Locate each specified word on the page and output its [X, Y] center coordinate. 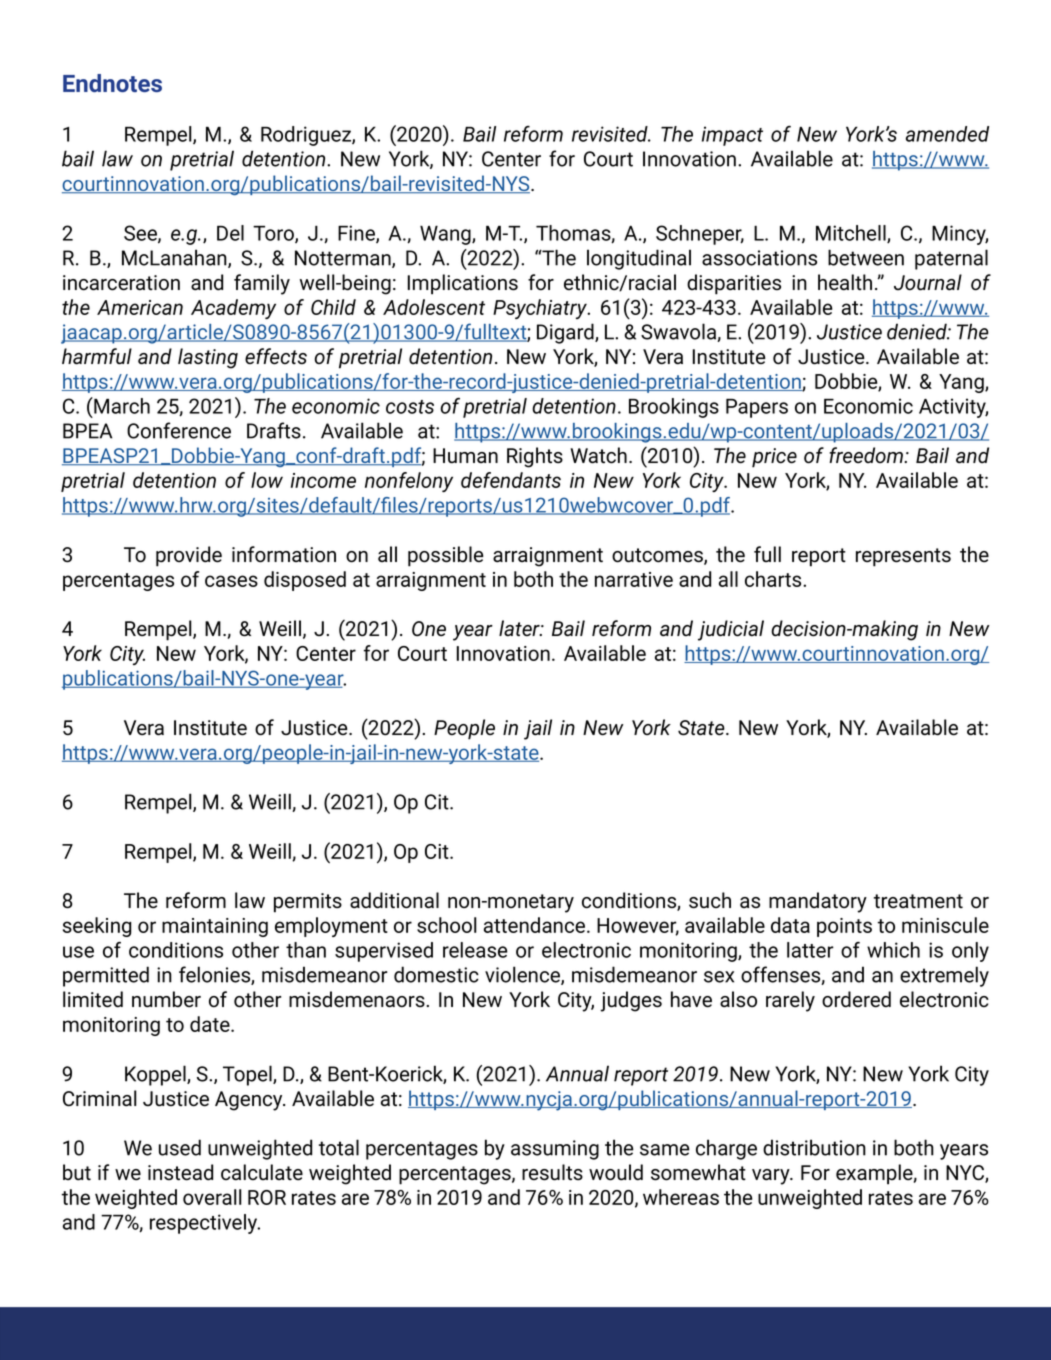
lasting [208, 358]
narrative [634, 579]
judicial [731, 630]
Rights [535, 457]
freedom [867, 455]
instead [180, 1172]
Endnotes [112, 83]
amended [947, 134]
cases [231, 581]
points [844, 927]
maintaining [215, 927]
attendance [536, 925]
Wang [446, 235]
